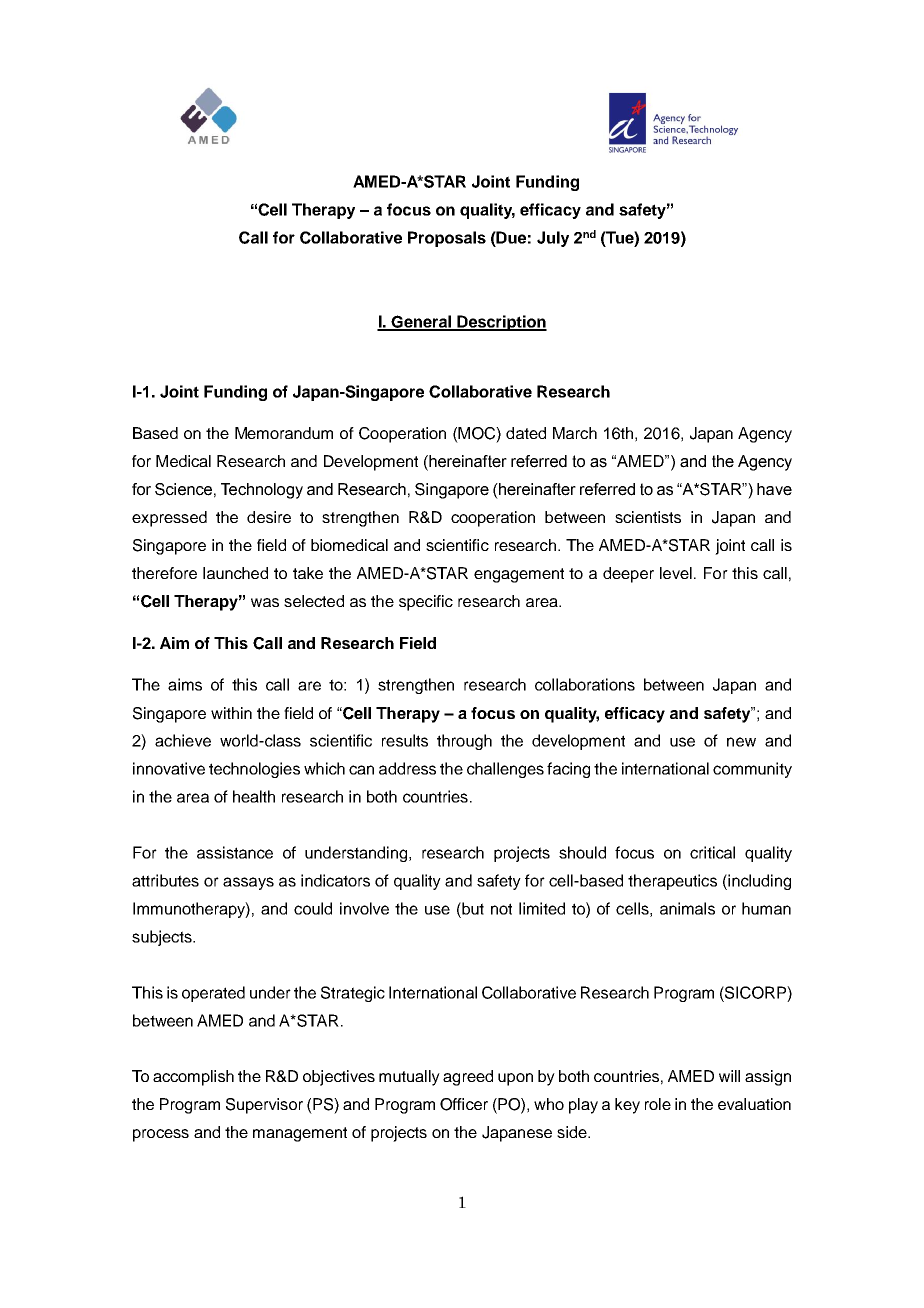 The width and height of the screenshot is (924, 1308). I want to click on new, so click(741, 742).
